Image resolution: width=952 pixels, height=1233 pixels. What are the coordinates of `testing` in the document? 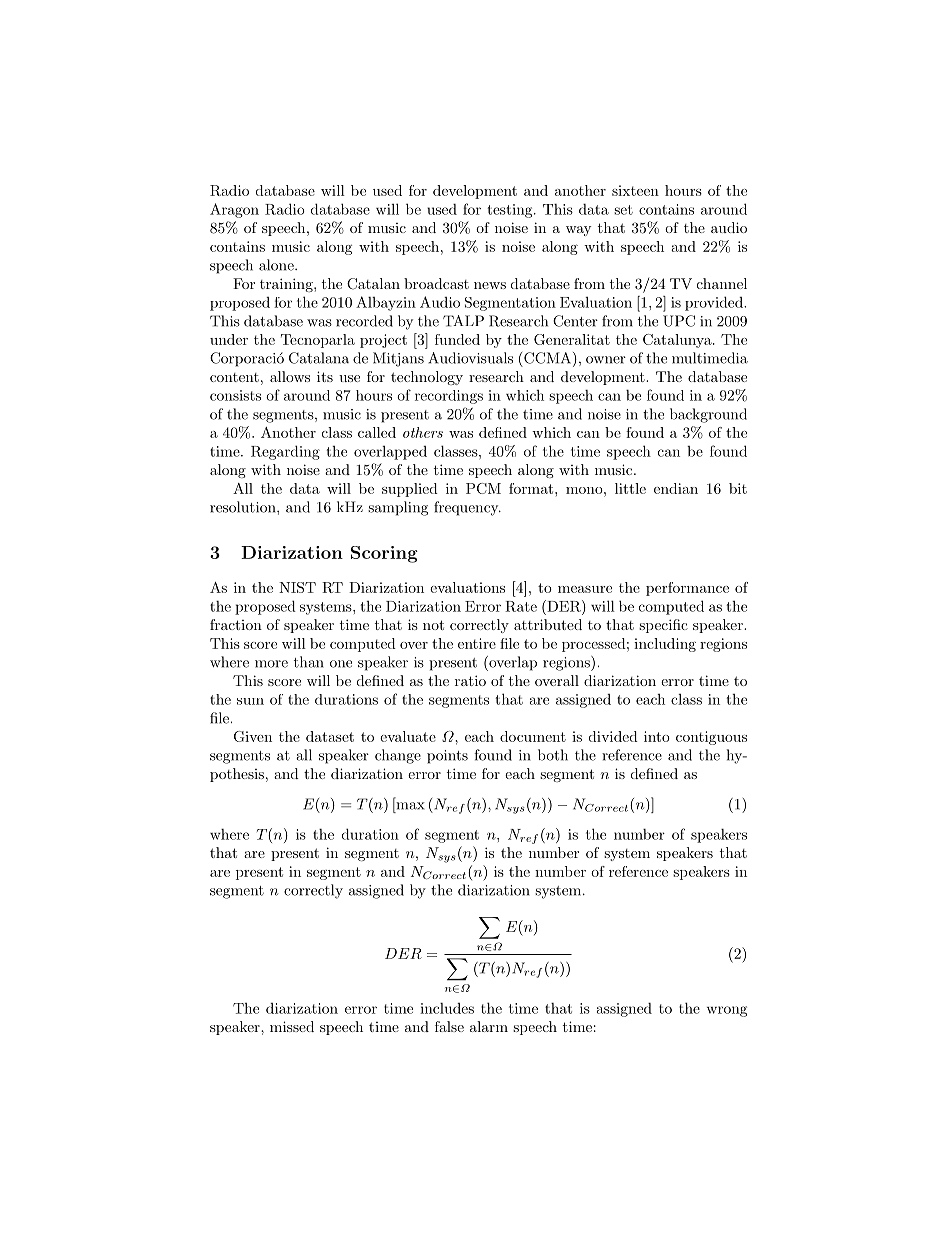 It's located at (511, 211).
